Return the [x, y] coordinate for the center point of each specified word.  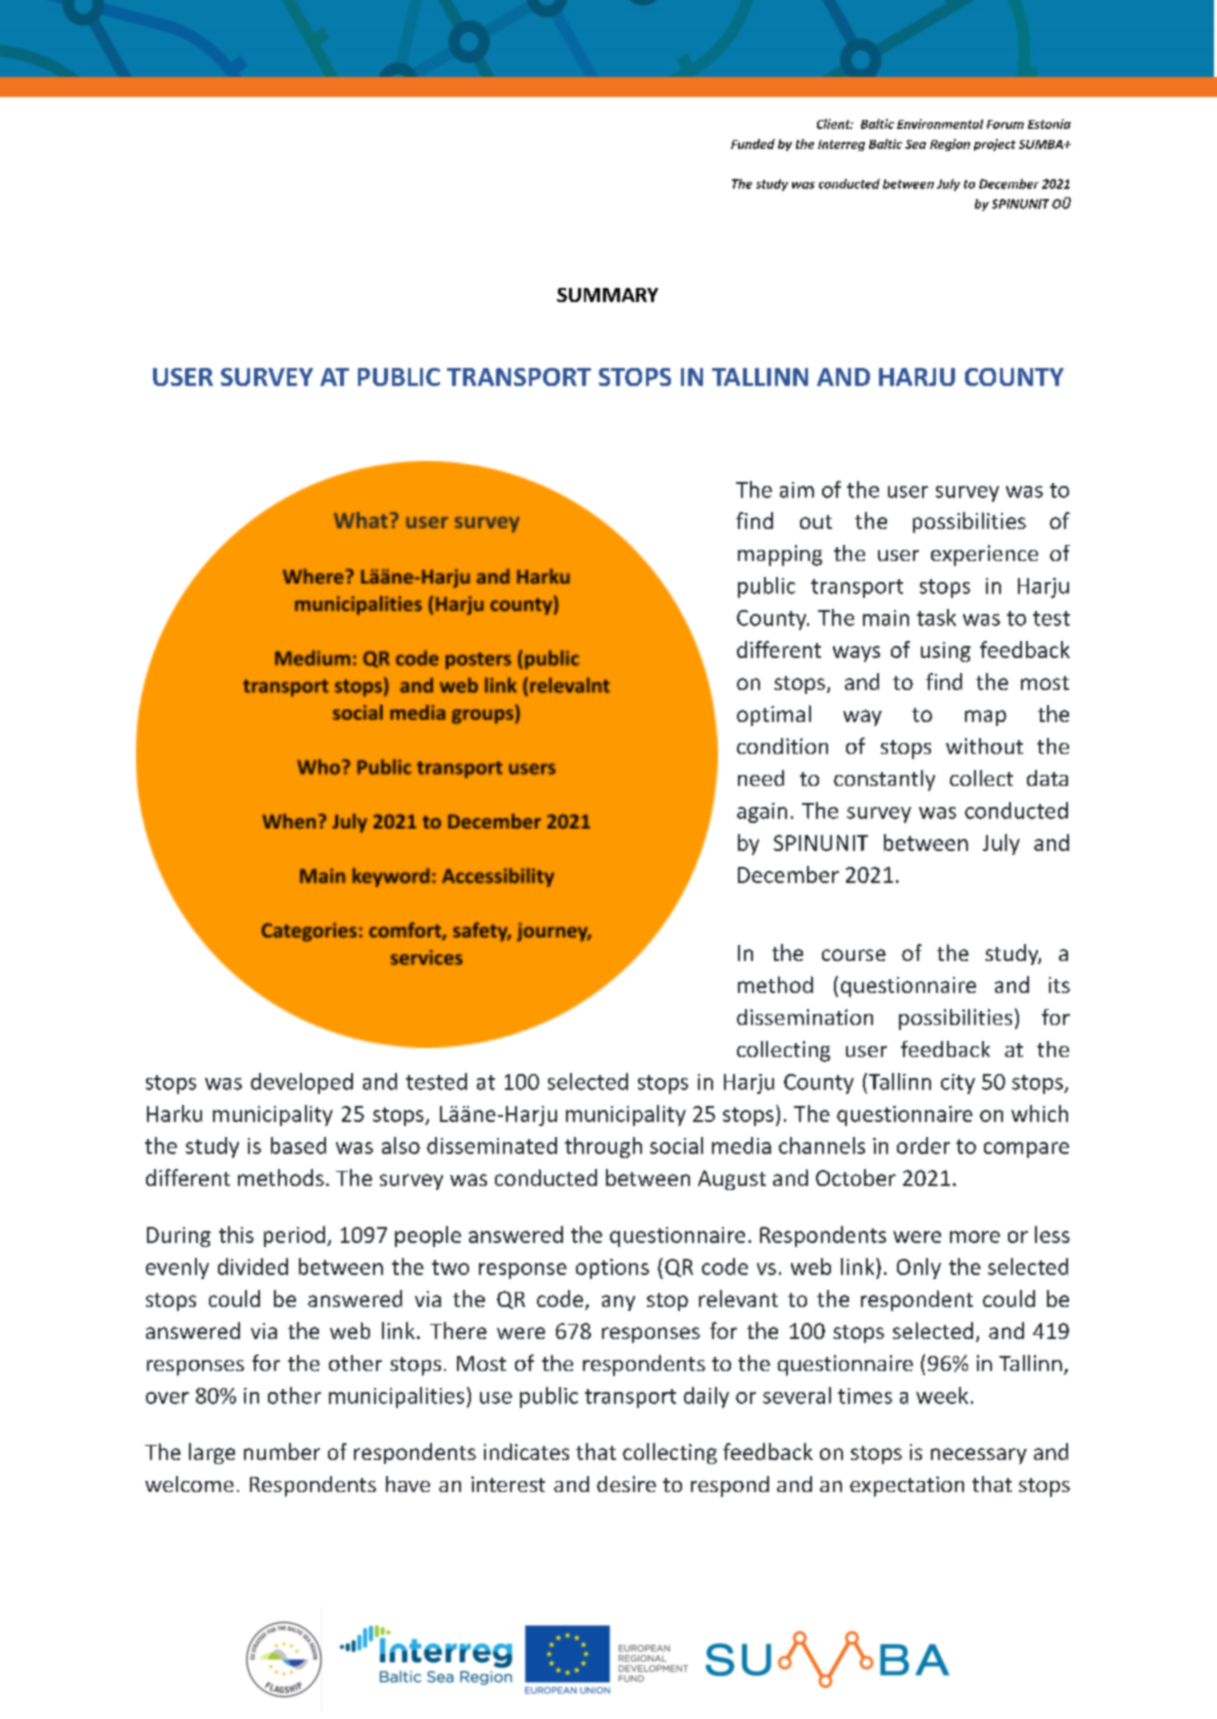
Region [950, 145]
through [603, 1147]
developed [302, 1083]
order [923, 1145]
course [854, 955]
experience [984, 555]
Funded [753, 144]
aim [797, 490]
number [282, 1451]
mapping [780, 555]
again [762, 813]
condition [782, 746]
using [946, 652]
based [298, 1145]
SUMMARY [607, 295]
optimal [774, 715]
